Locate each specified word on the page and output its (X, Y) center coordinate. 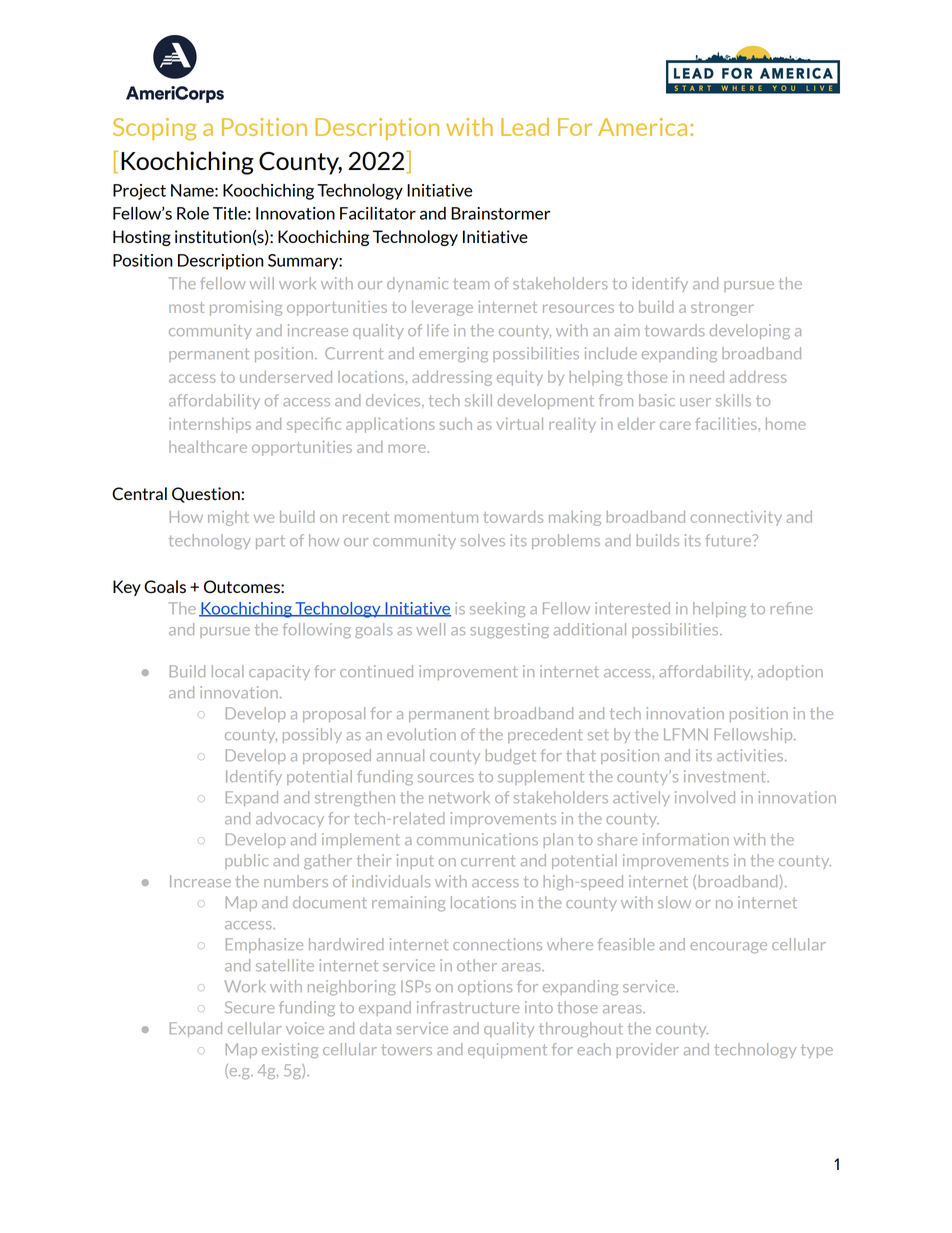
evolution (421, 734)
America (642, 127)
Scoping (155, 129)
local (228, 671)
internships (210, 425)
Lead (525, 127)
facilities (726, 424)
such (456, 424)
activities (751, 755)
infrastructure (468, 1007)
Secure (249, 1007)
